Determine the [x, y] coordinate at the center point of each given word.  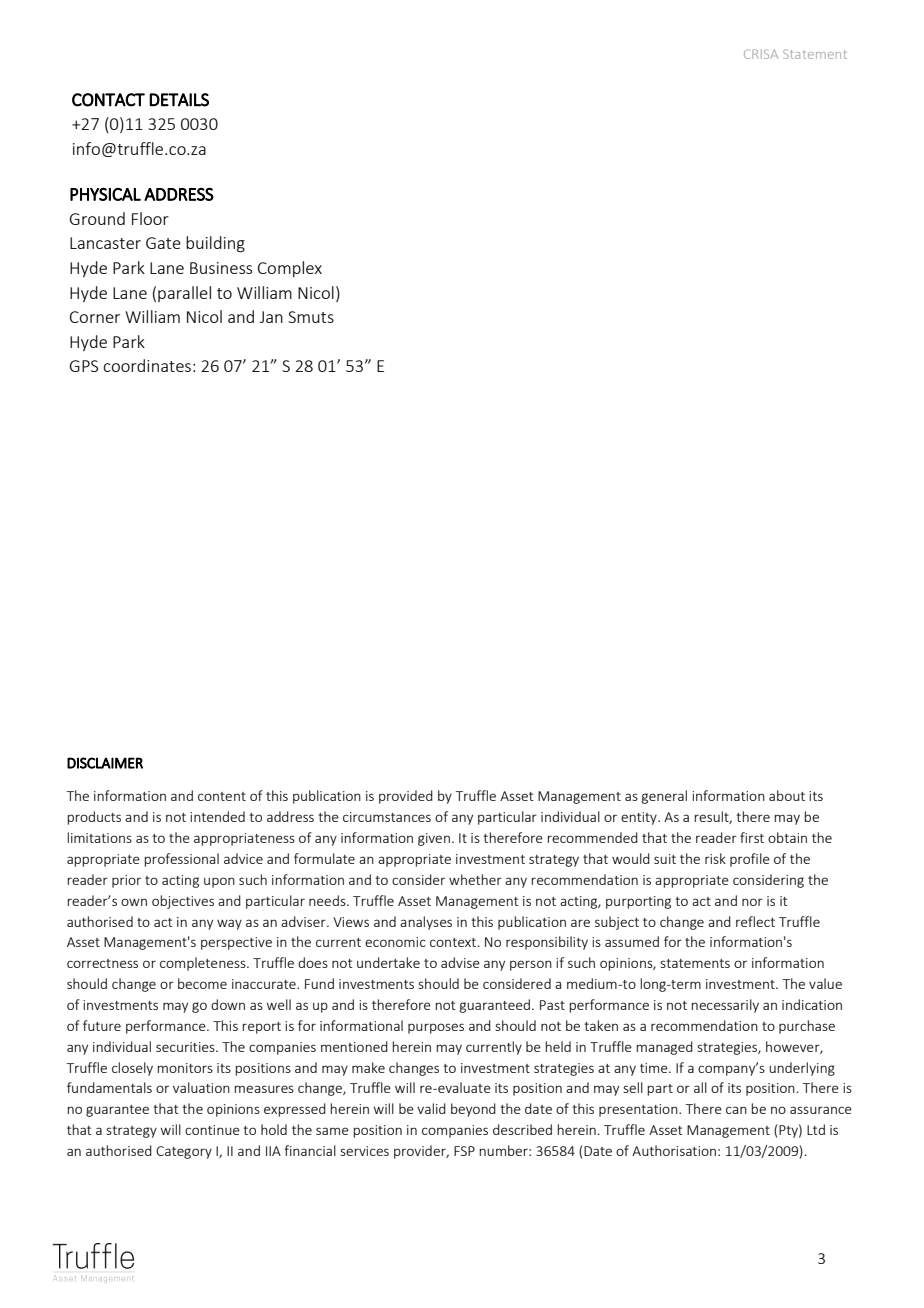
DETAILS [179, 100]
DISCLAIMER [105, 763]
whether [475, 879]
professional [181, 860]
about [787, 795]
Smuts [311, 317]
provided [406, 797]
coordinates [147, 365]
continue [212, 1130]
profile [750, 860]
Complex [290, 269]
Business [221, 268]
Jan [271, 317]
